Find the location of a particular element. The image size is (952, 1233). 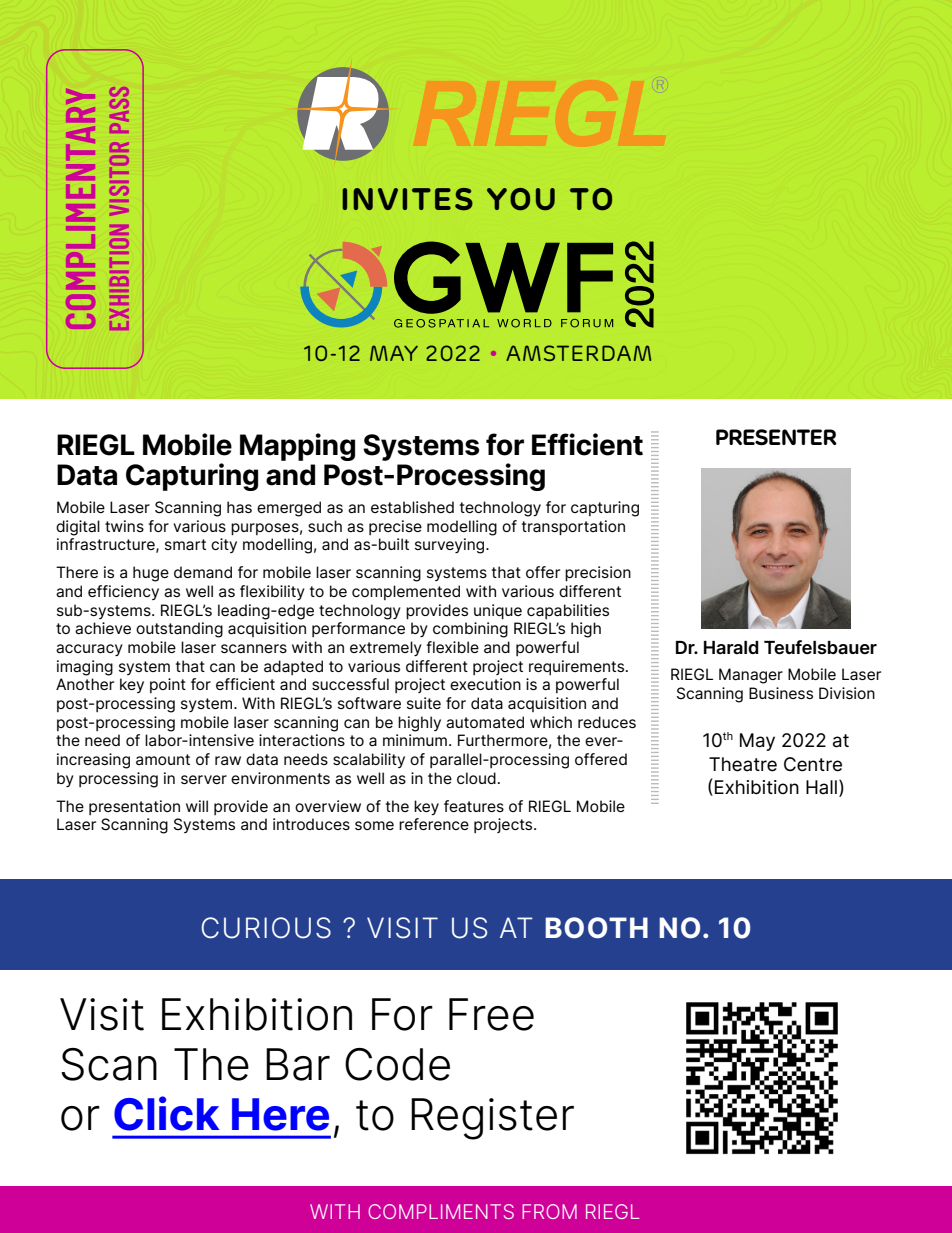

reference is located at coordinates (434, 824).
